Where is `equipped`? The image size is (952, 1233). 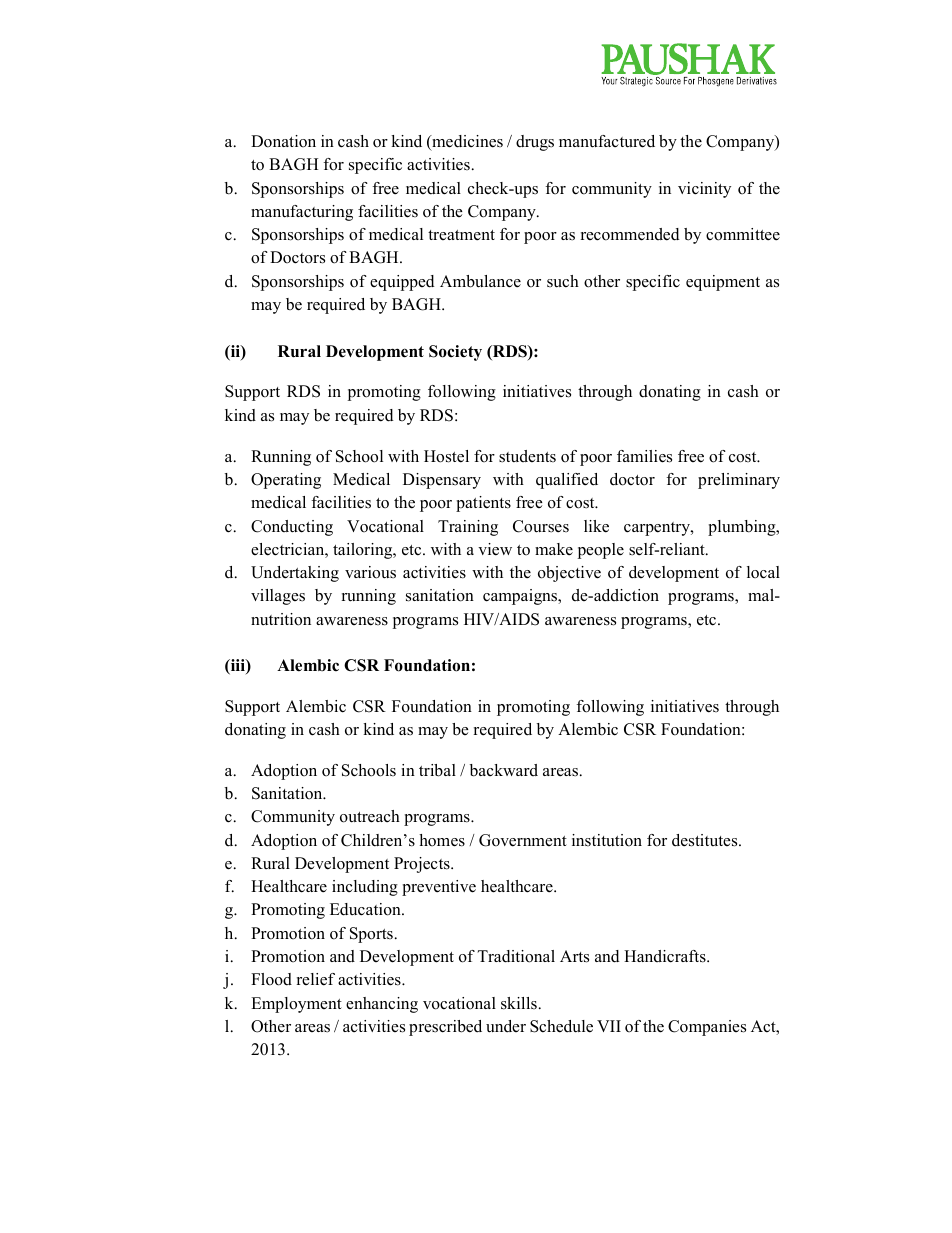
equipped is located at coordinates (402, 283).
